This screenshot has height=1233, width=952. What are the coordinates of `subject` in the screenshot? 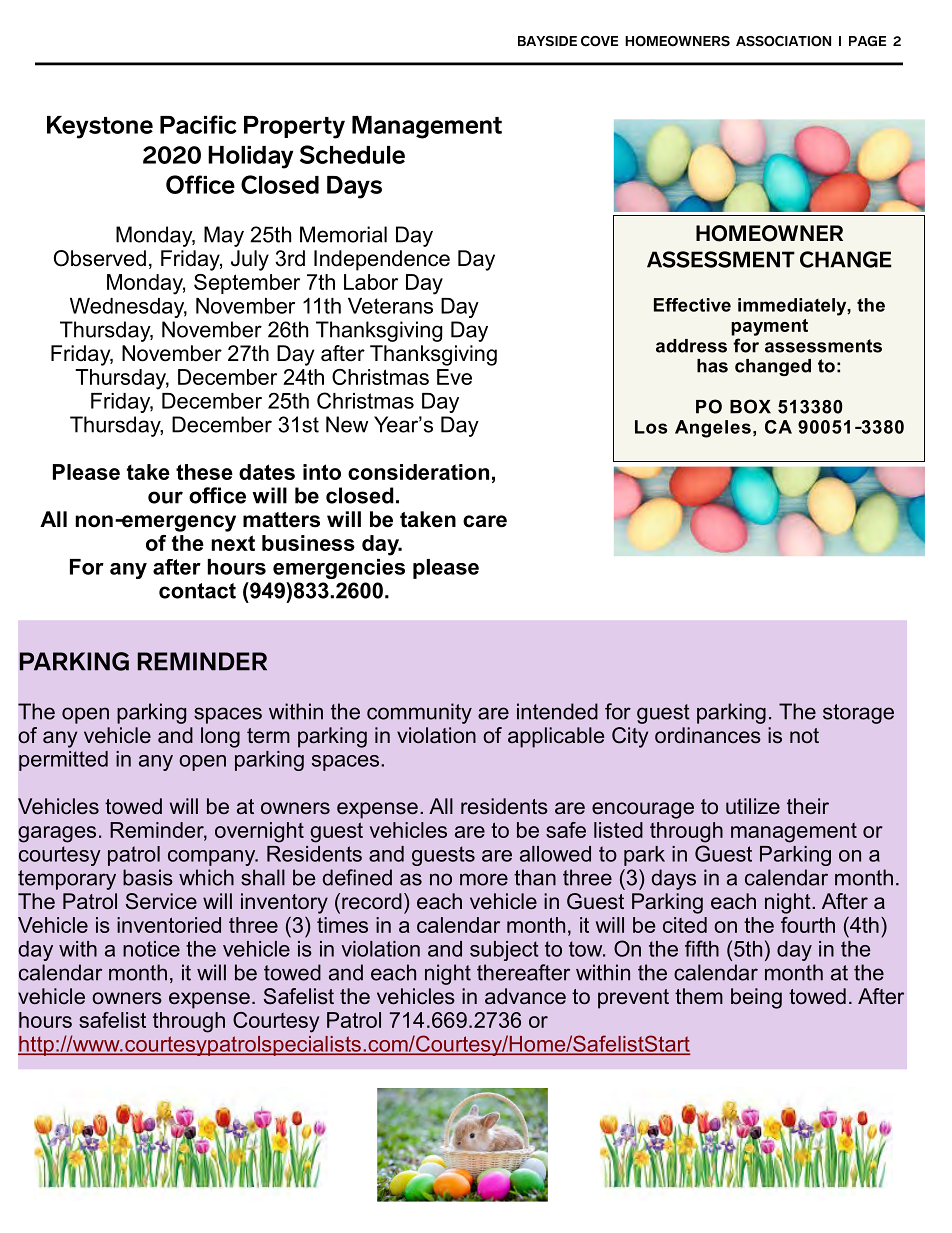 It's located at (504, 951).
